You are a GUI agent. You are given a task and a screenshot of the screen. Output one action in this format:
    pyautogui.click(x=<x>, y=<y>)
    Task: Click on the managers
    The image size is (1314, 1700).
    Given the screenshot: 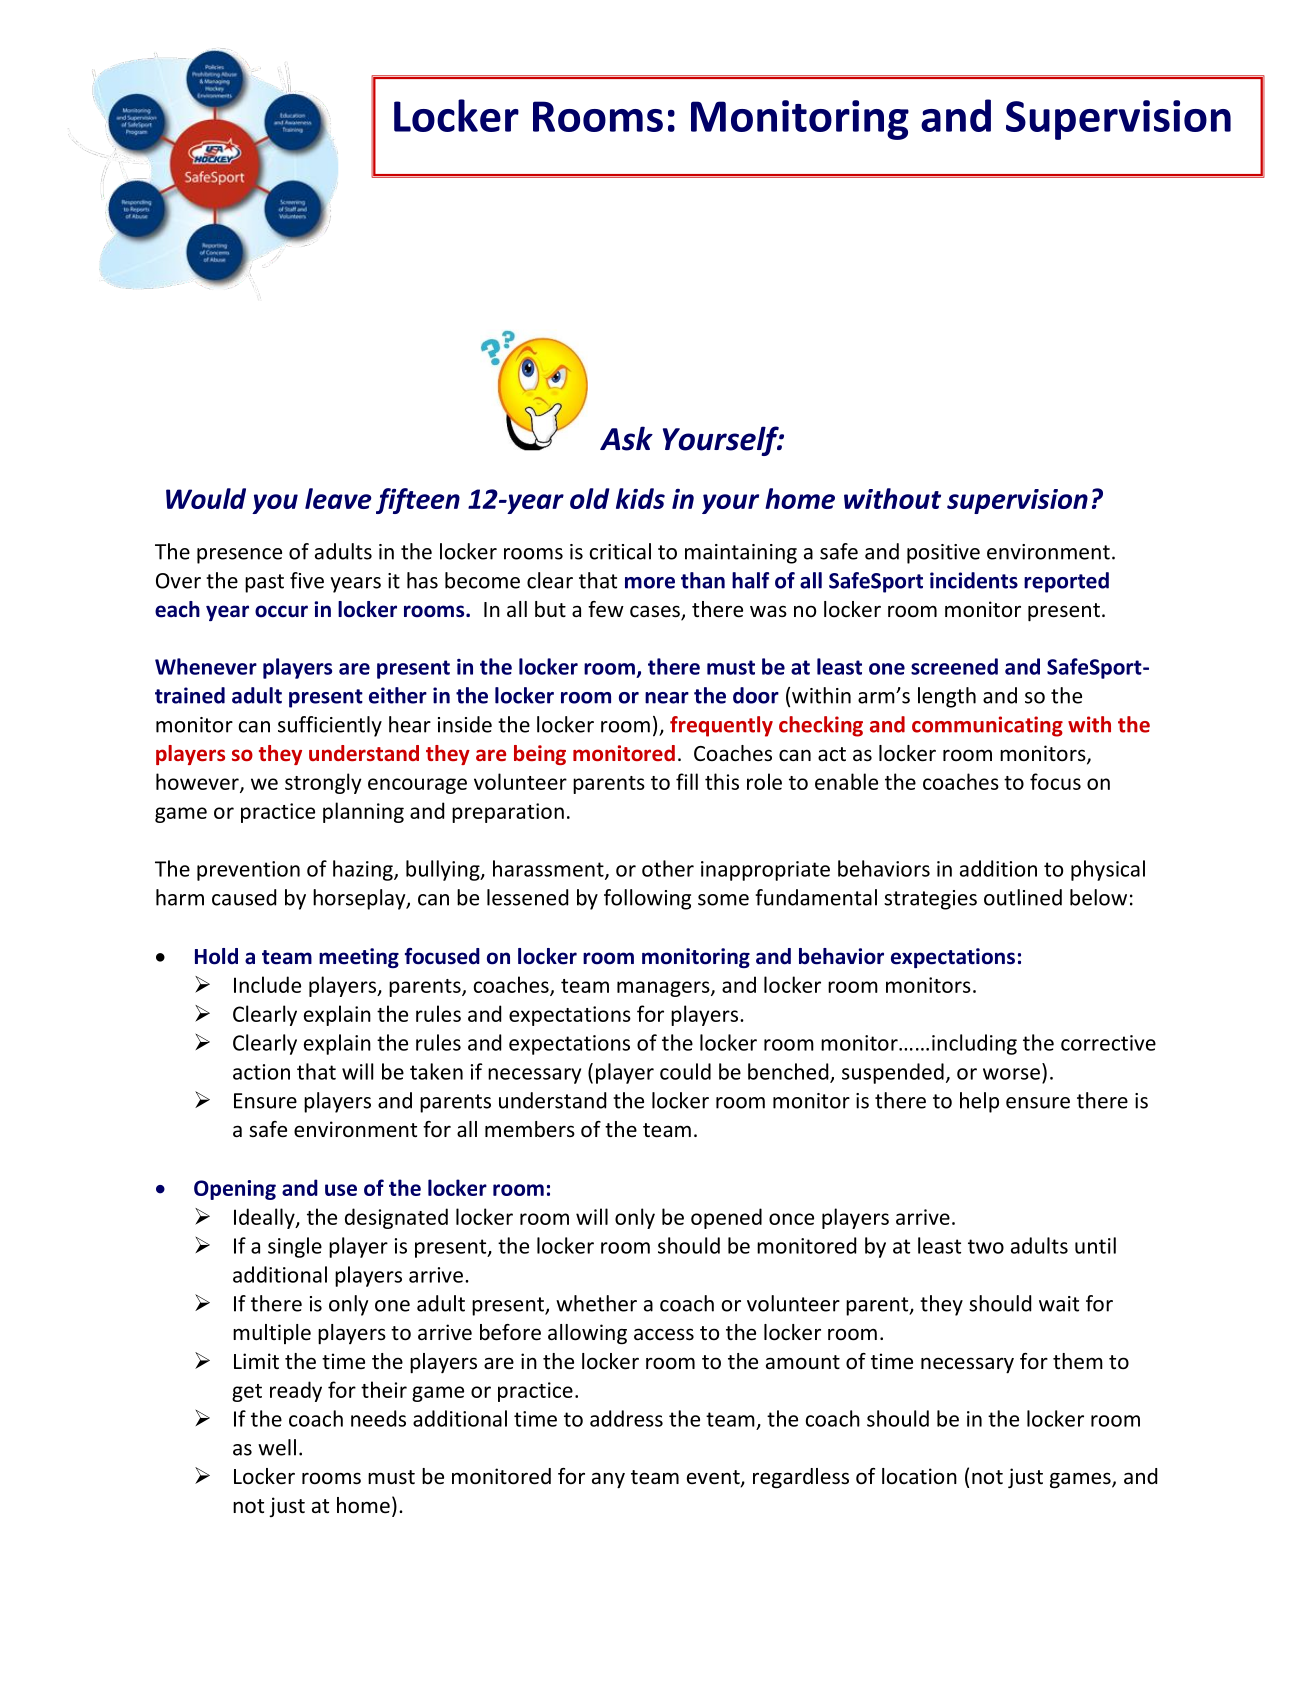 What is the action you would take?
    pyautogui.click(x=664, y=989)
